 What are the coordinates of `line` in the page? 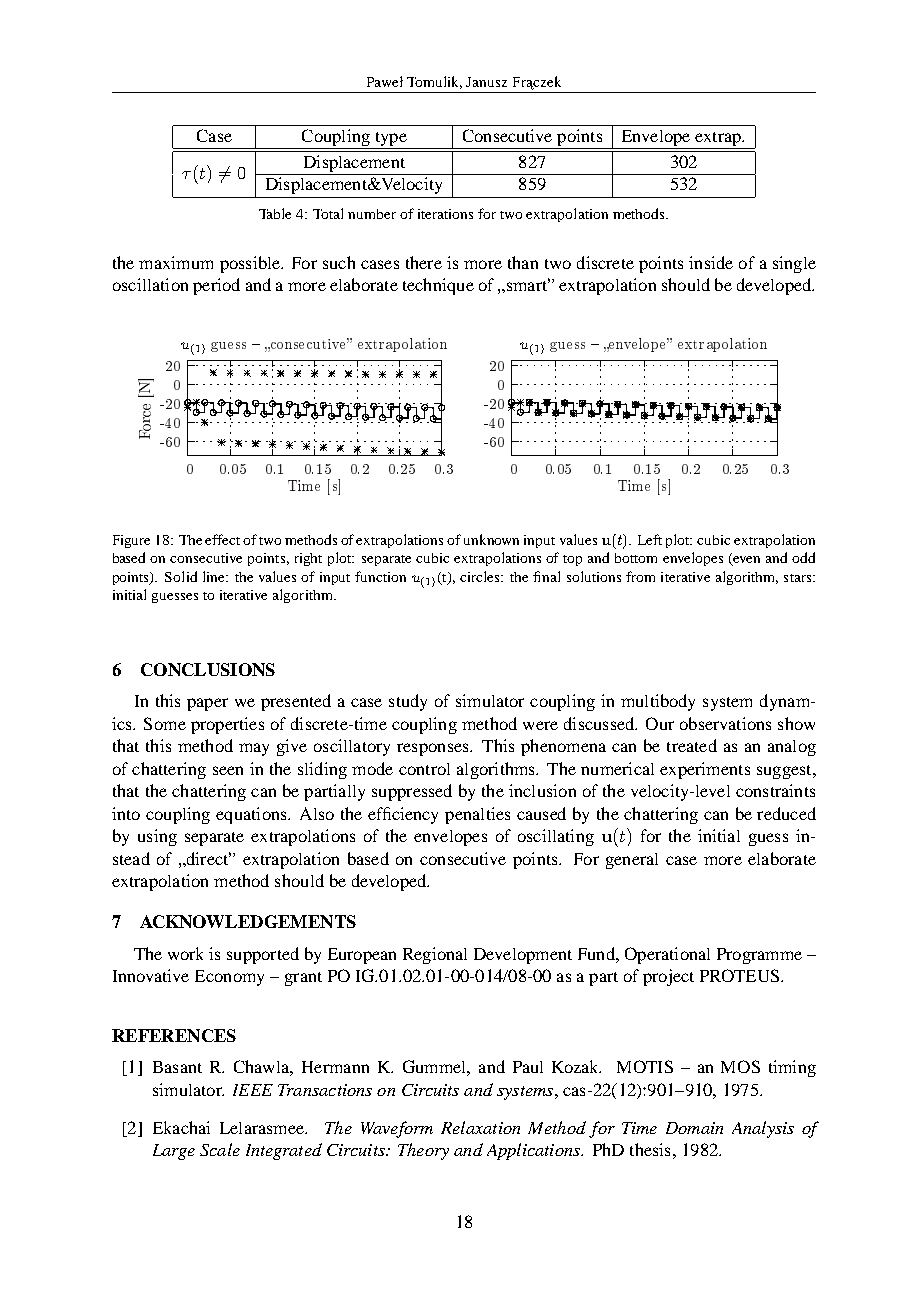 It's located at (215, 576).
